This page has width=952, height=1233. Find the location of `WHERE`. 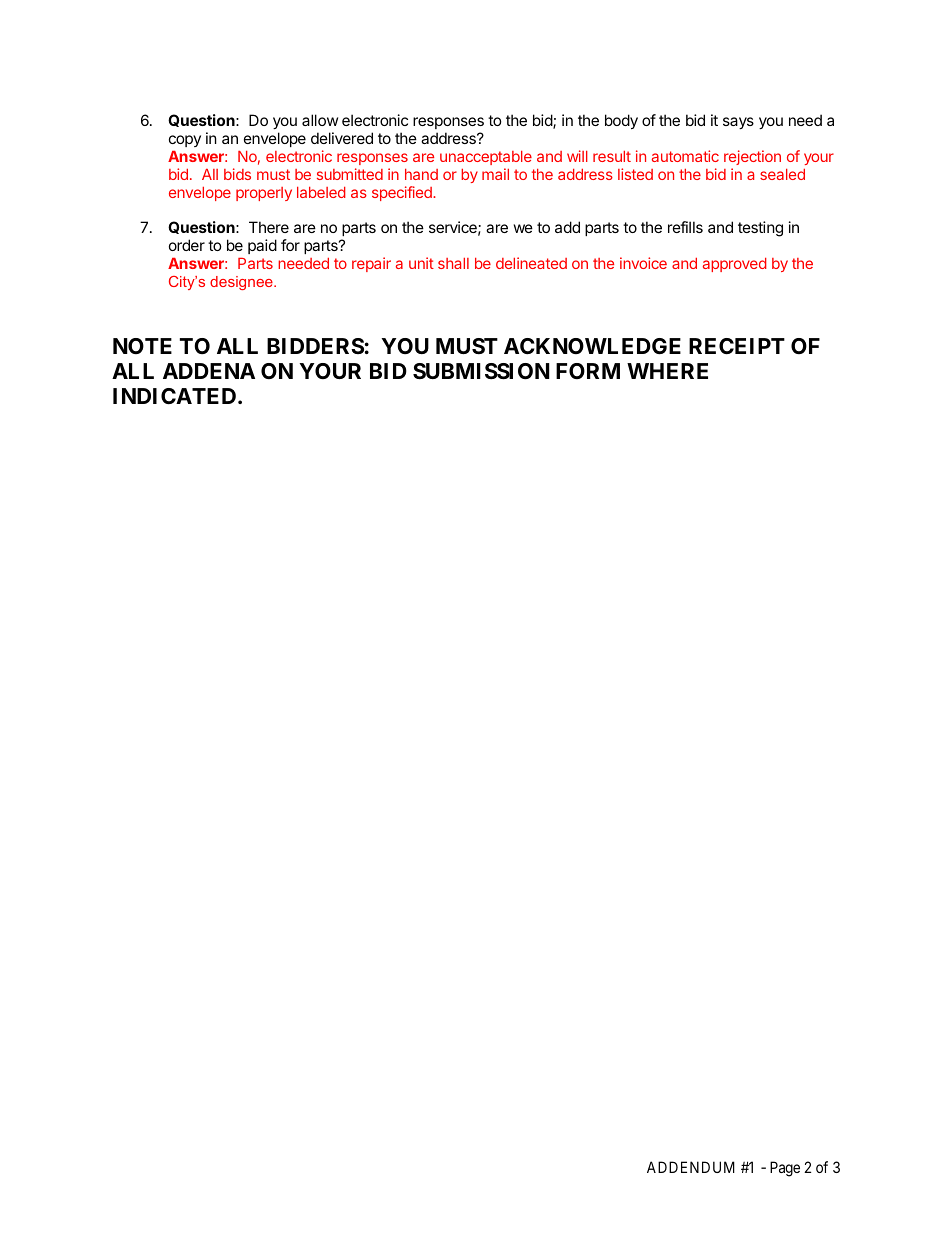

WHERE is located at coordinates (667, 371).
